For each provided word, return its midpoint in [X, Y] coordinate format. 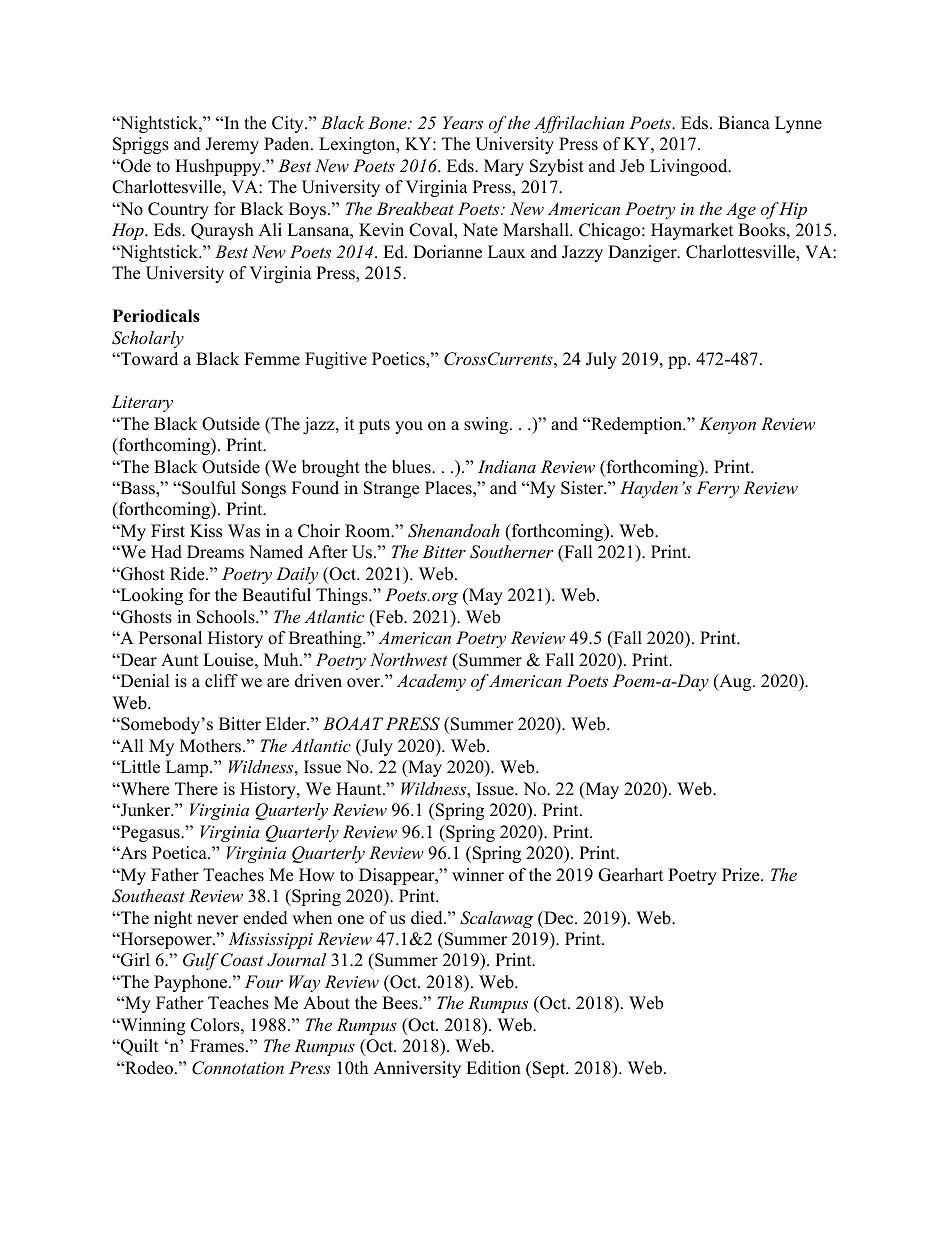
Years [463, 122]
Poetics [399, 360]
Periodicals [156, 316]
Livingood [690, 167]
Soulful [208, 488]
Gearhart [631, 875]
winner [478, 875]
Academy [431, 682]
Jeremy [232, 145]
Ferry [717, 489]
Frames [218, 1046]
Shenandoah [454, 531]
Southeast [148, 896]
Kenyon [727, 425]
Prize [742, 875]
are [278, 683]
